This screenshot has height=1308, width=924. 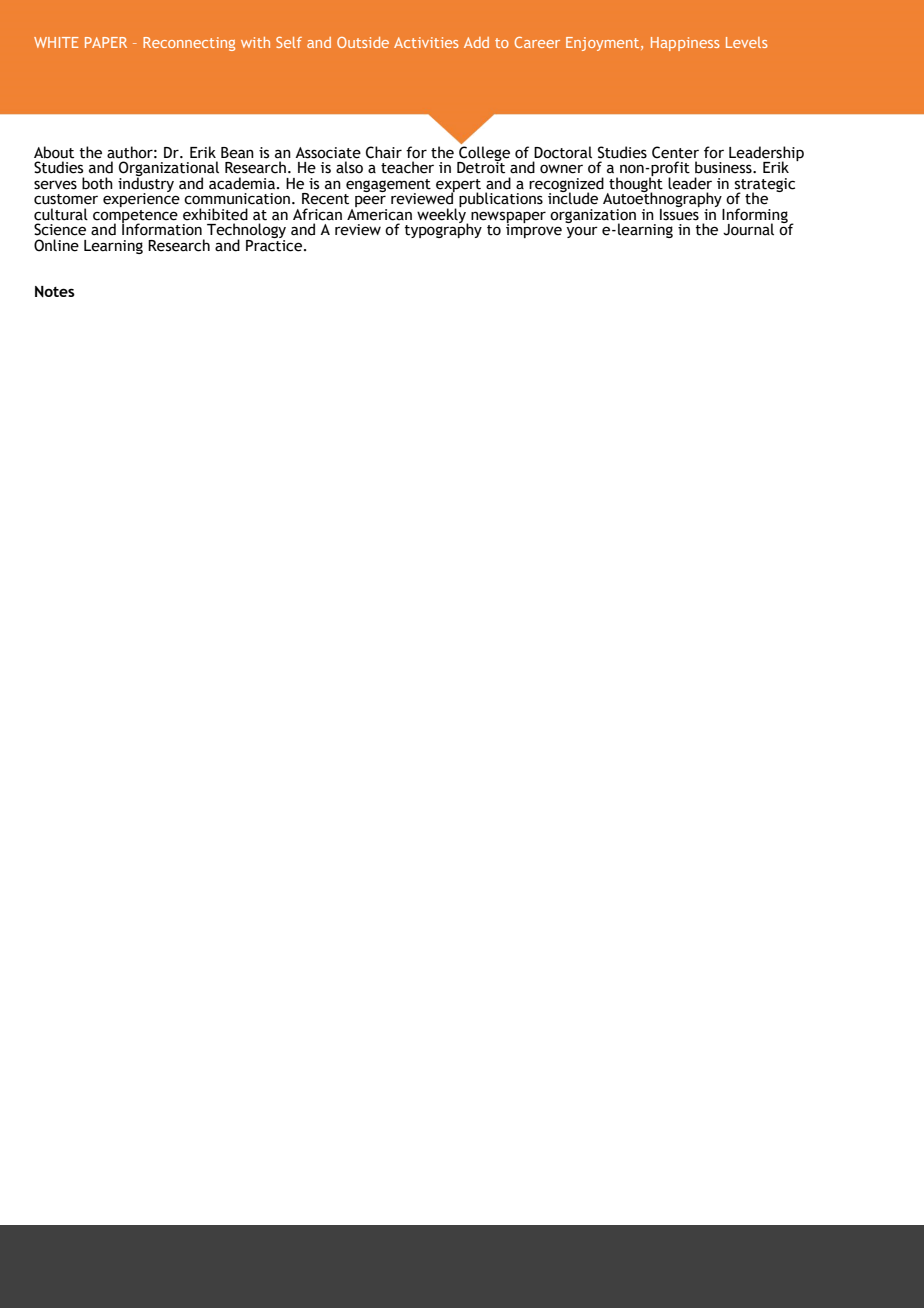 I want to click on your, so click(x=582, y=232).
